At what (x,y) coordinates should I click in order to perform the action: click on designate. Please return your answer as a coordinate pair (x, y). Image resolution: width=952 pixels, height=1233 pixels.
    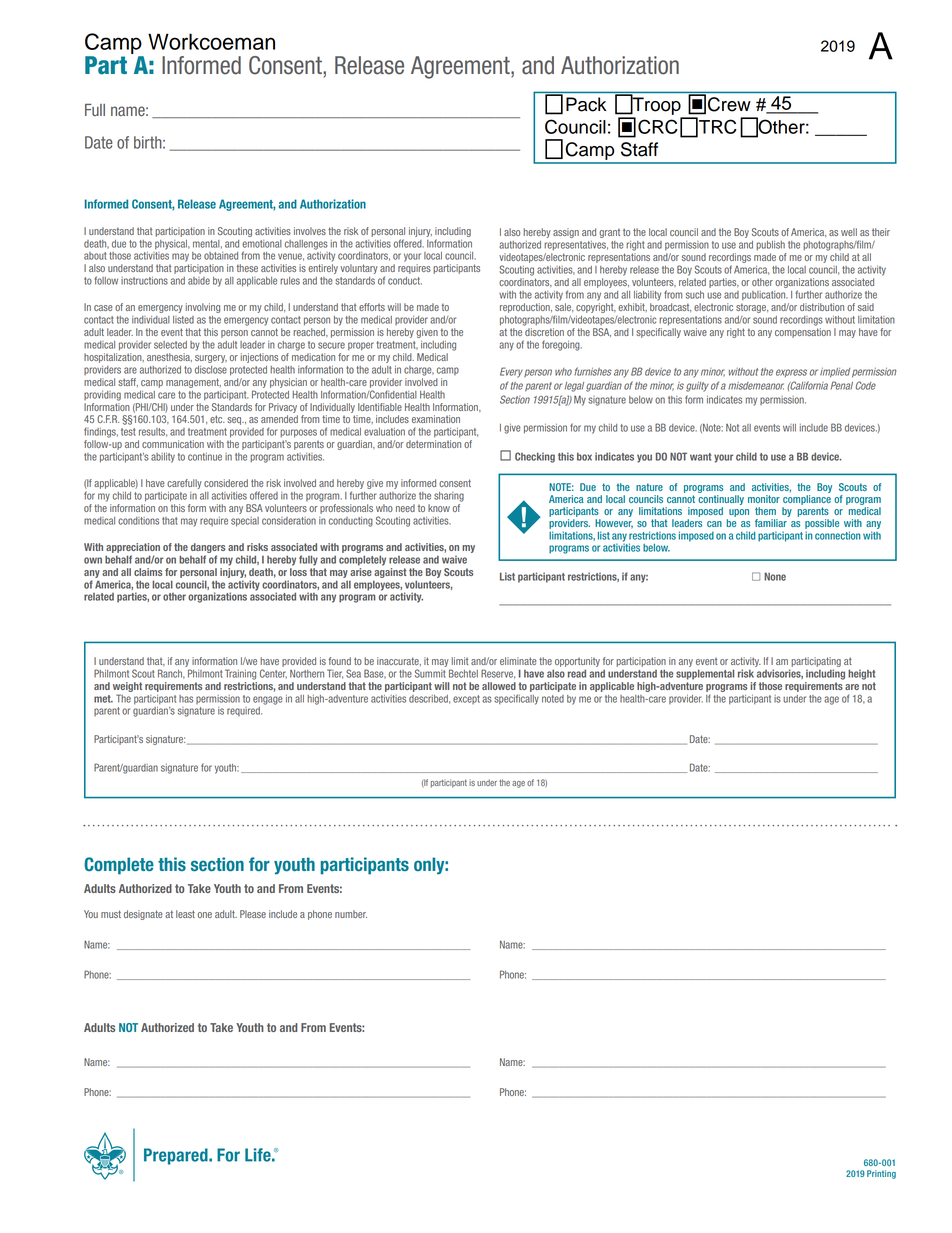
    Looking at the image, I should click on (143, 915).
